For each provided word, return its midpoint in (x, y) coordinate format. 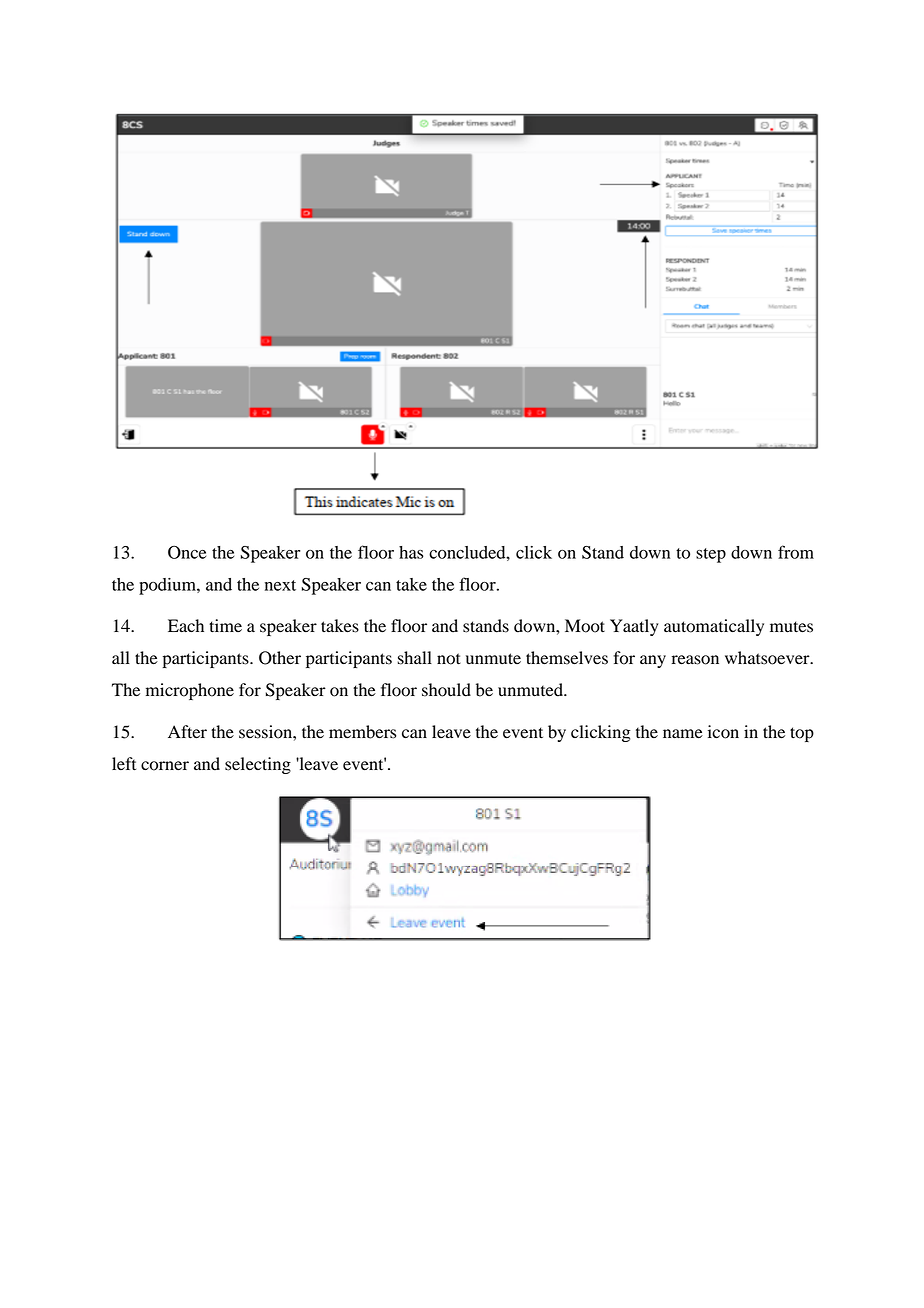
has (411, 552)
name (683, 734)
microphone (190, 691)
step (711, 555)
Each (186, 626)
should (446, 690)
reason (695, 660)
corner (165, 766)
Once (187, 552)
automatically (714, 627)
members (362, 732)
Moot (585, 626)
